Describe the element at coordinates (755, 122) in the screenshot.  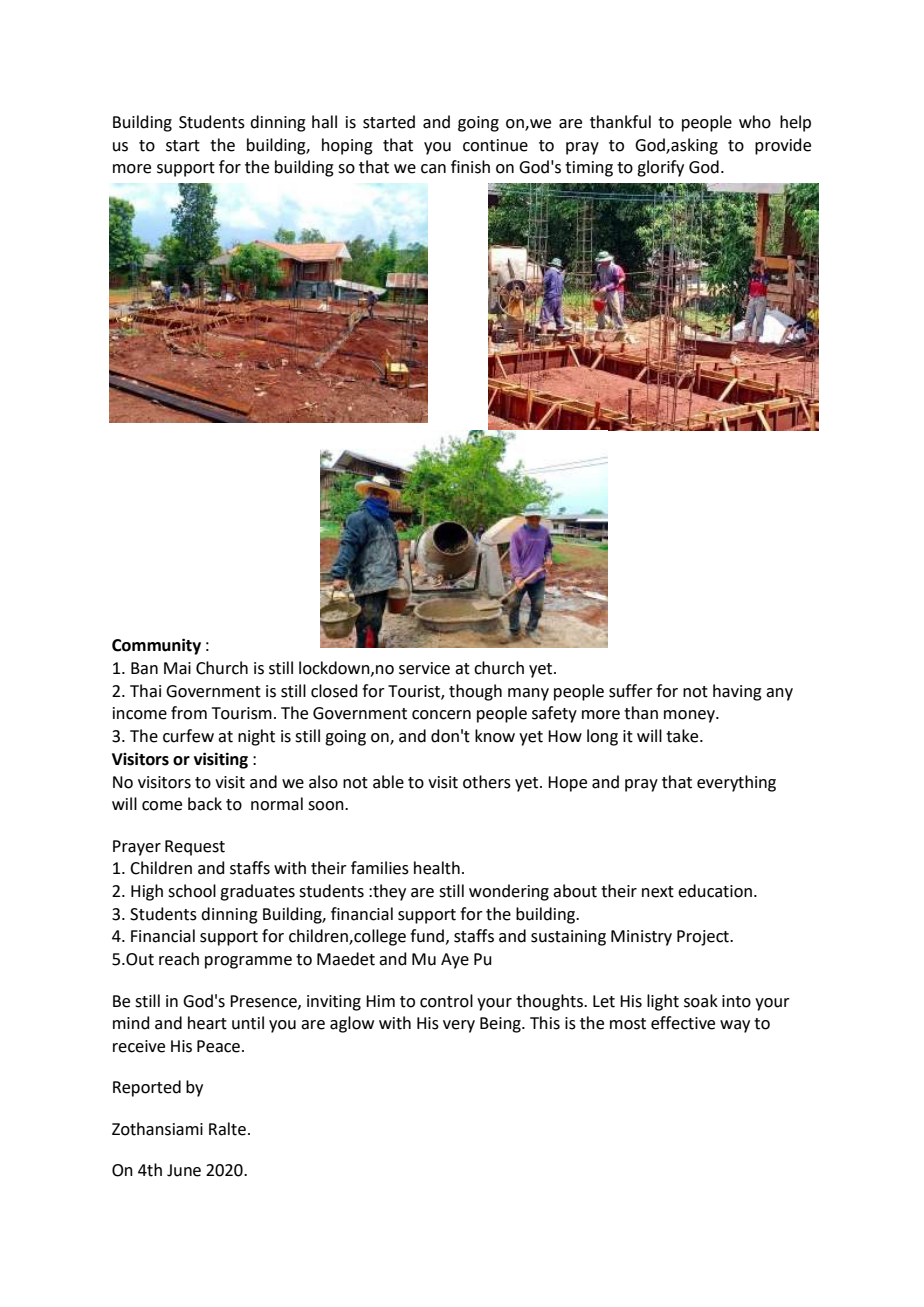
I see `who` at that location.
